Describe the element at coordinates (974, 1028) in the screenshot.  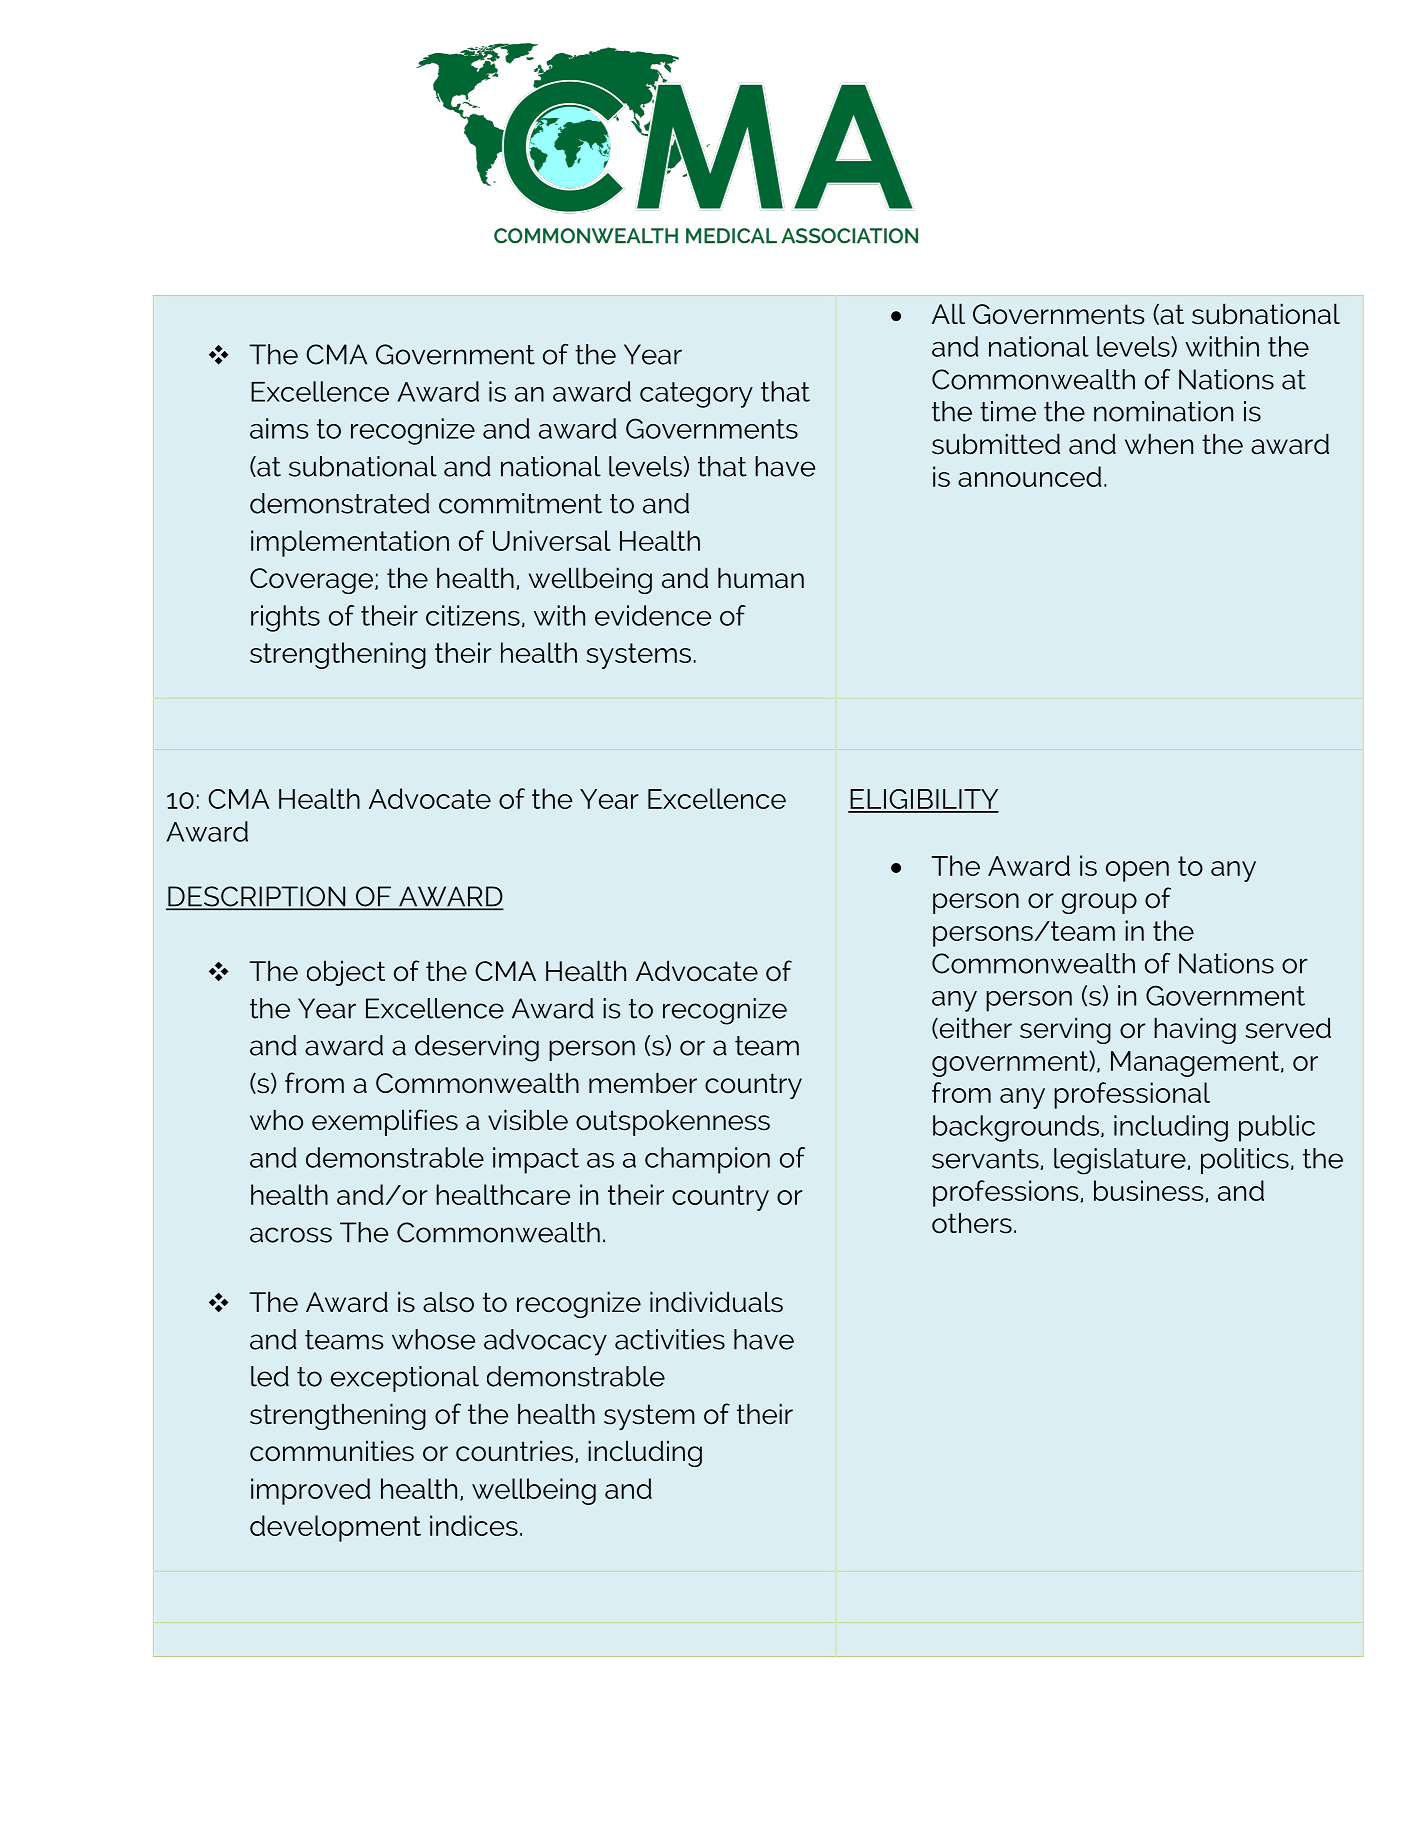
I see `either` at that location.
